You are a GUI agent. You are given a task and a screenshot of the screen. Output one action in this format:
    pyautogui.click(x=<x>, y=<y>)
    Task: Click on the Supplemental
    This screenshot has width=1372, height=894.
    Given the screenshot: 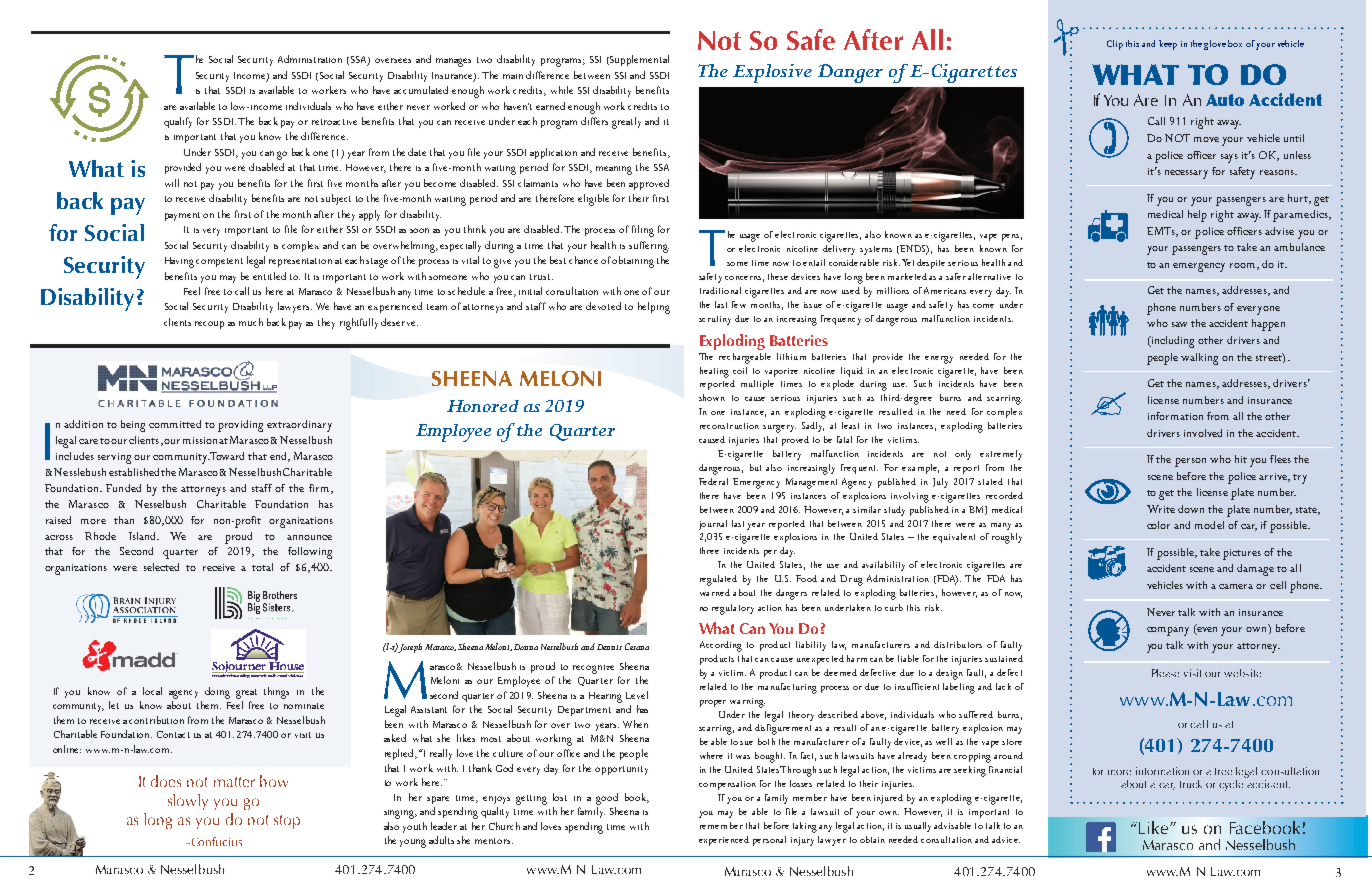 What is the action you would take?
    pyautogui.click(x=639, y=60)
